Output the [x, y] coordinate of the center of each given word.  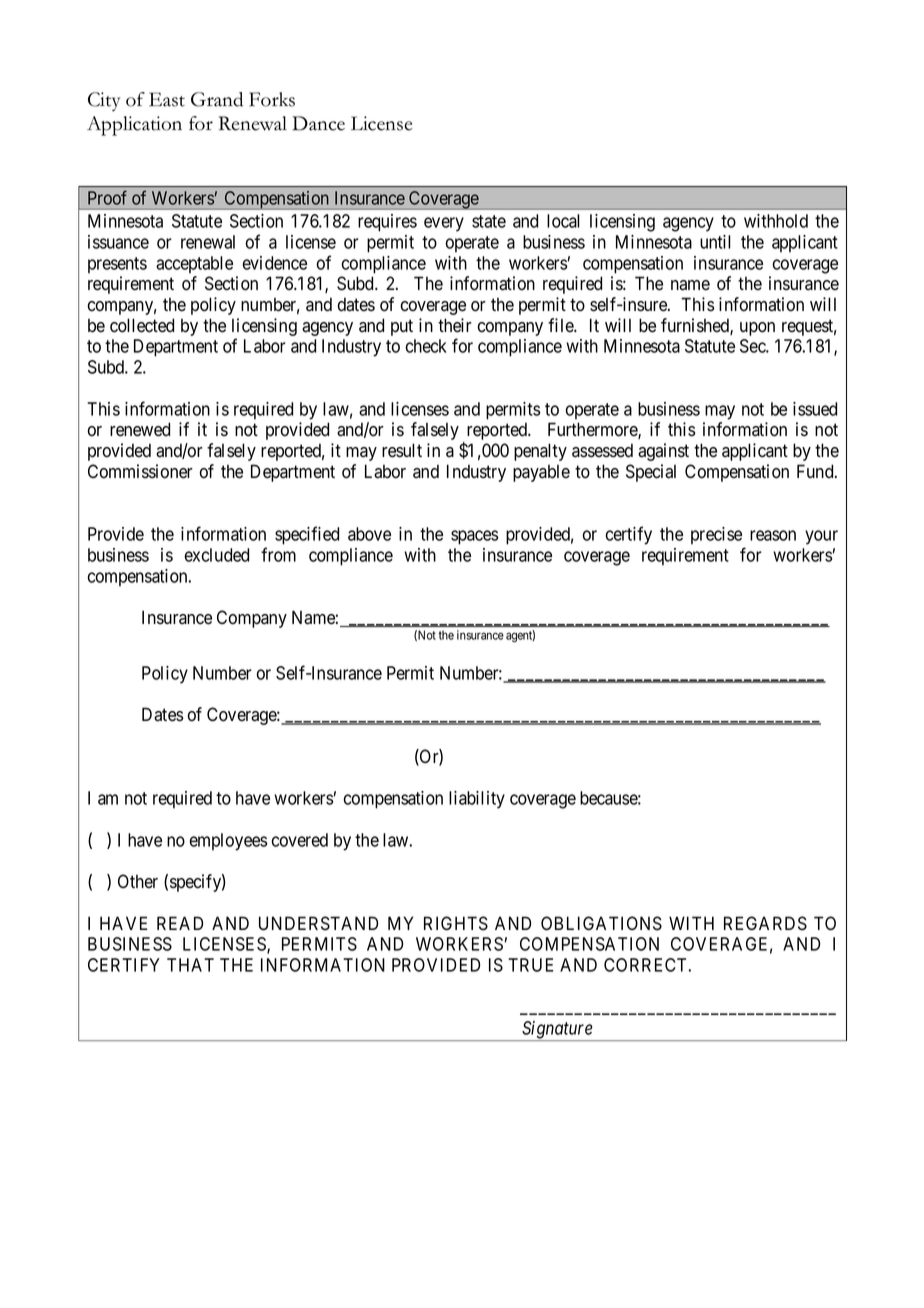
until [715, 242]
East [167, 99]
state [489, 221]
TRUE [530, 965]
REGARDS [765, 923]
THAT [190, 965]
